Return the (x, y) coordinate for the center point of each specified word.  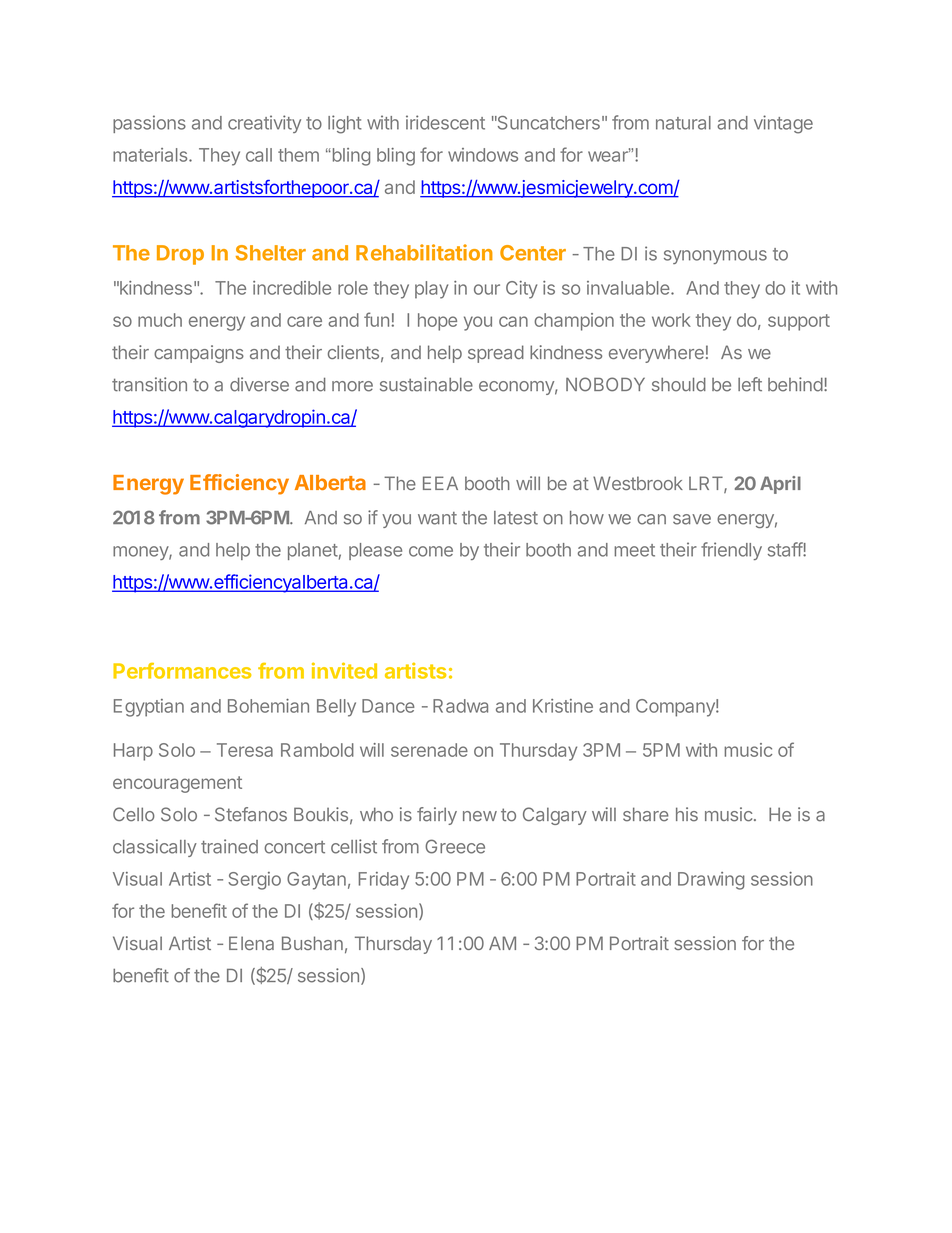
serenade (429, 750)
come (431, 551)
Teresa (245, 750)
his (687, 814)
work (671, 320)
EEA (440, 483)
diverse (259, 384)
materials (151, 155)
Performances (182, 671)
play (431, 290)
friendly (731, 551)
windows (483, 155)
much (160, 320)
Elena (251, 943)
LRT (707, 484)
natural (683, 123)
